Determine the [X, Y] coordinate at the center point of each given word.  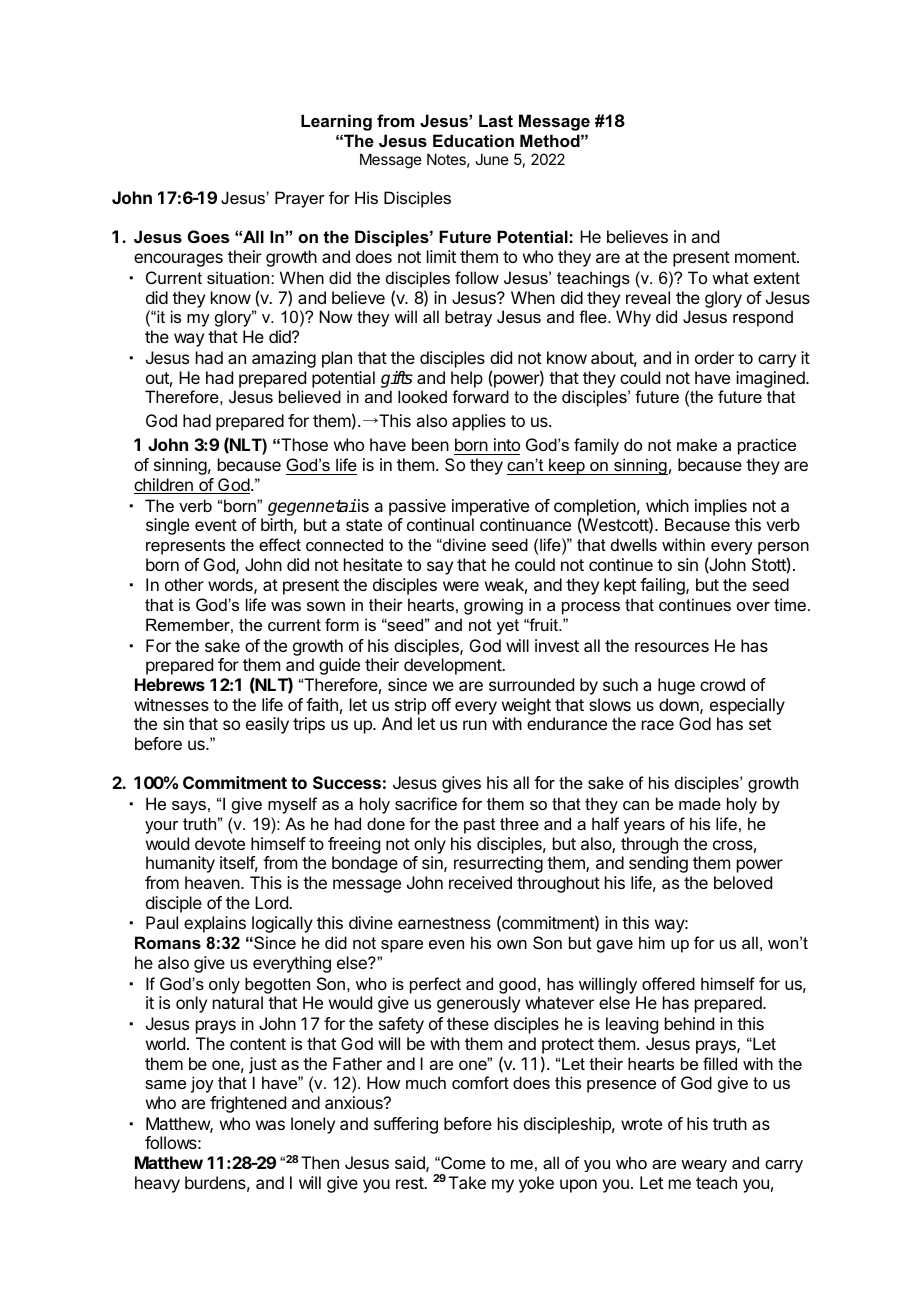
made [700, 803]
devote [220, 843]
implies [721, 507]
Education [473, 140]
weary [704, 1166]
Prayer [300, 199]
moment [766, 257]
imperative [490, 507]
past [479, 826]
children [164, 486]
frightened [248, 1104]
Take [467, 1182]
